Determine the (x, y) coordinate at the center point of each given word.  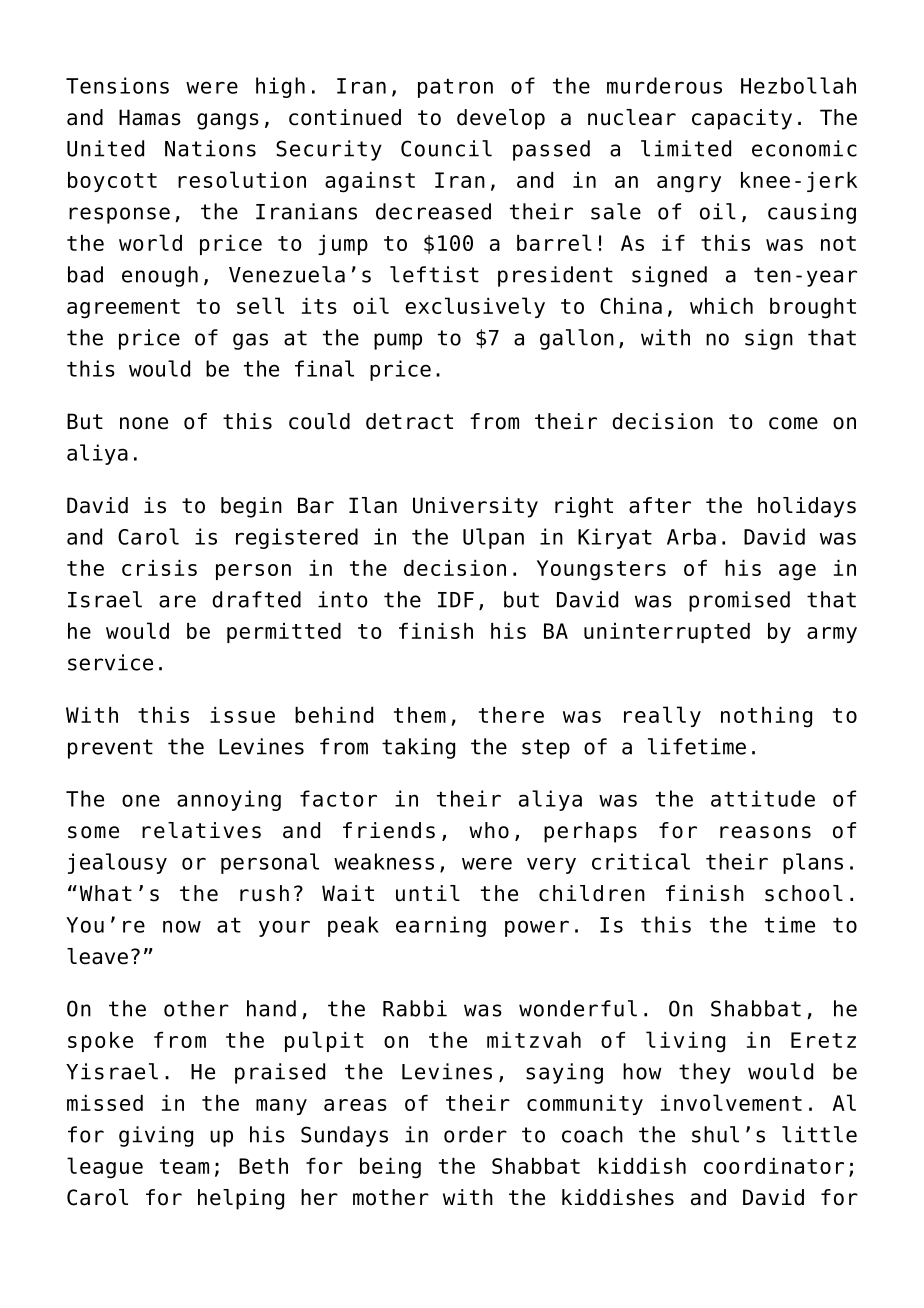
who (489, 830)
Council (446, 148)
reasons (765, 832)
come (793, 423)
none (144, 423)
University (475, 507)
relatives (201, 830)
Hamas (150, 117)
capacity (742, 119)
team (184, 1166)
